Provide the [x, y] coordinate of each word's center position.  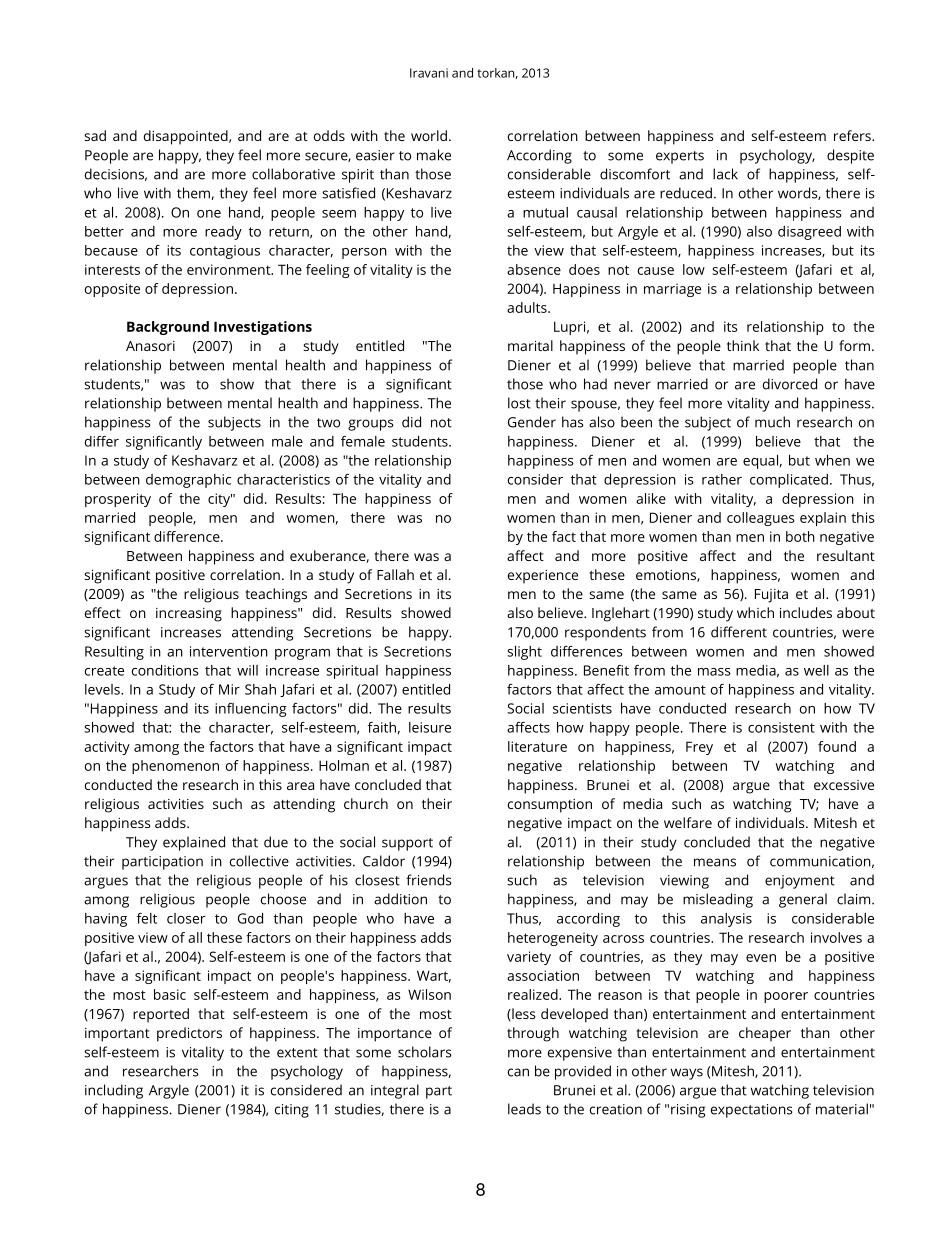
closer [186, 918]
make [434, 155]
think [743, 345]
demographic [188, 481]
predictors [189, 1034]
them [193, 193]
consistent [781, 727]
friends [429, 880]
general [803, 900]
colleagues [761, 519]
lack [725, 174]
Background [168, 328]
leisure [430, 727]
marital [530, 345]
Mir [229, 689]
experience [543, 577]
